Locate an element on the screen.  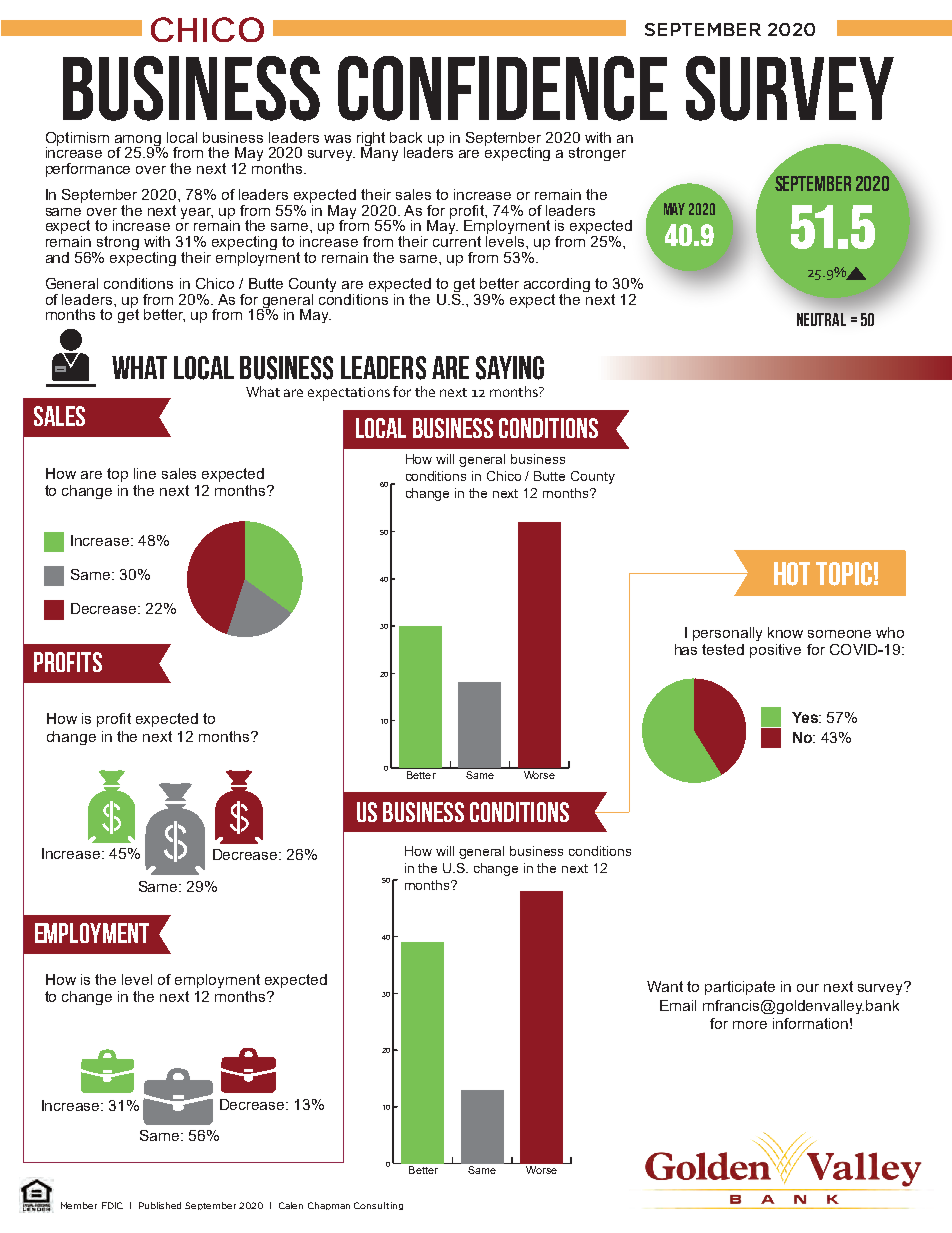
back is located at coordinates (406, 137).
